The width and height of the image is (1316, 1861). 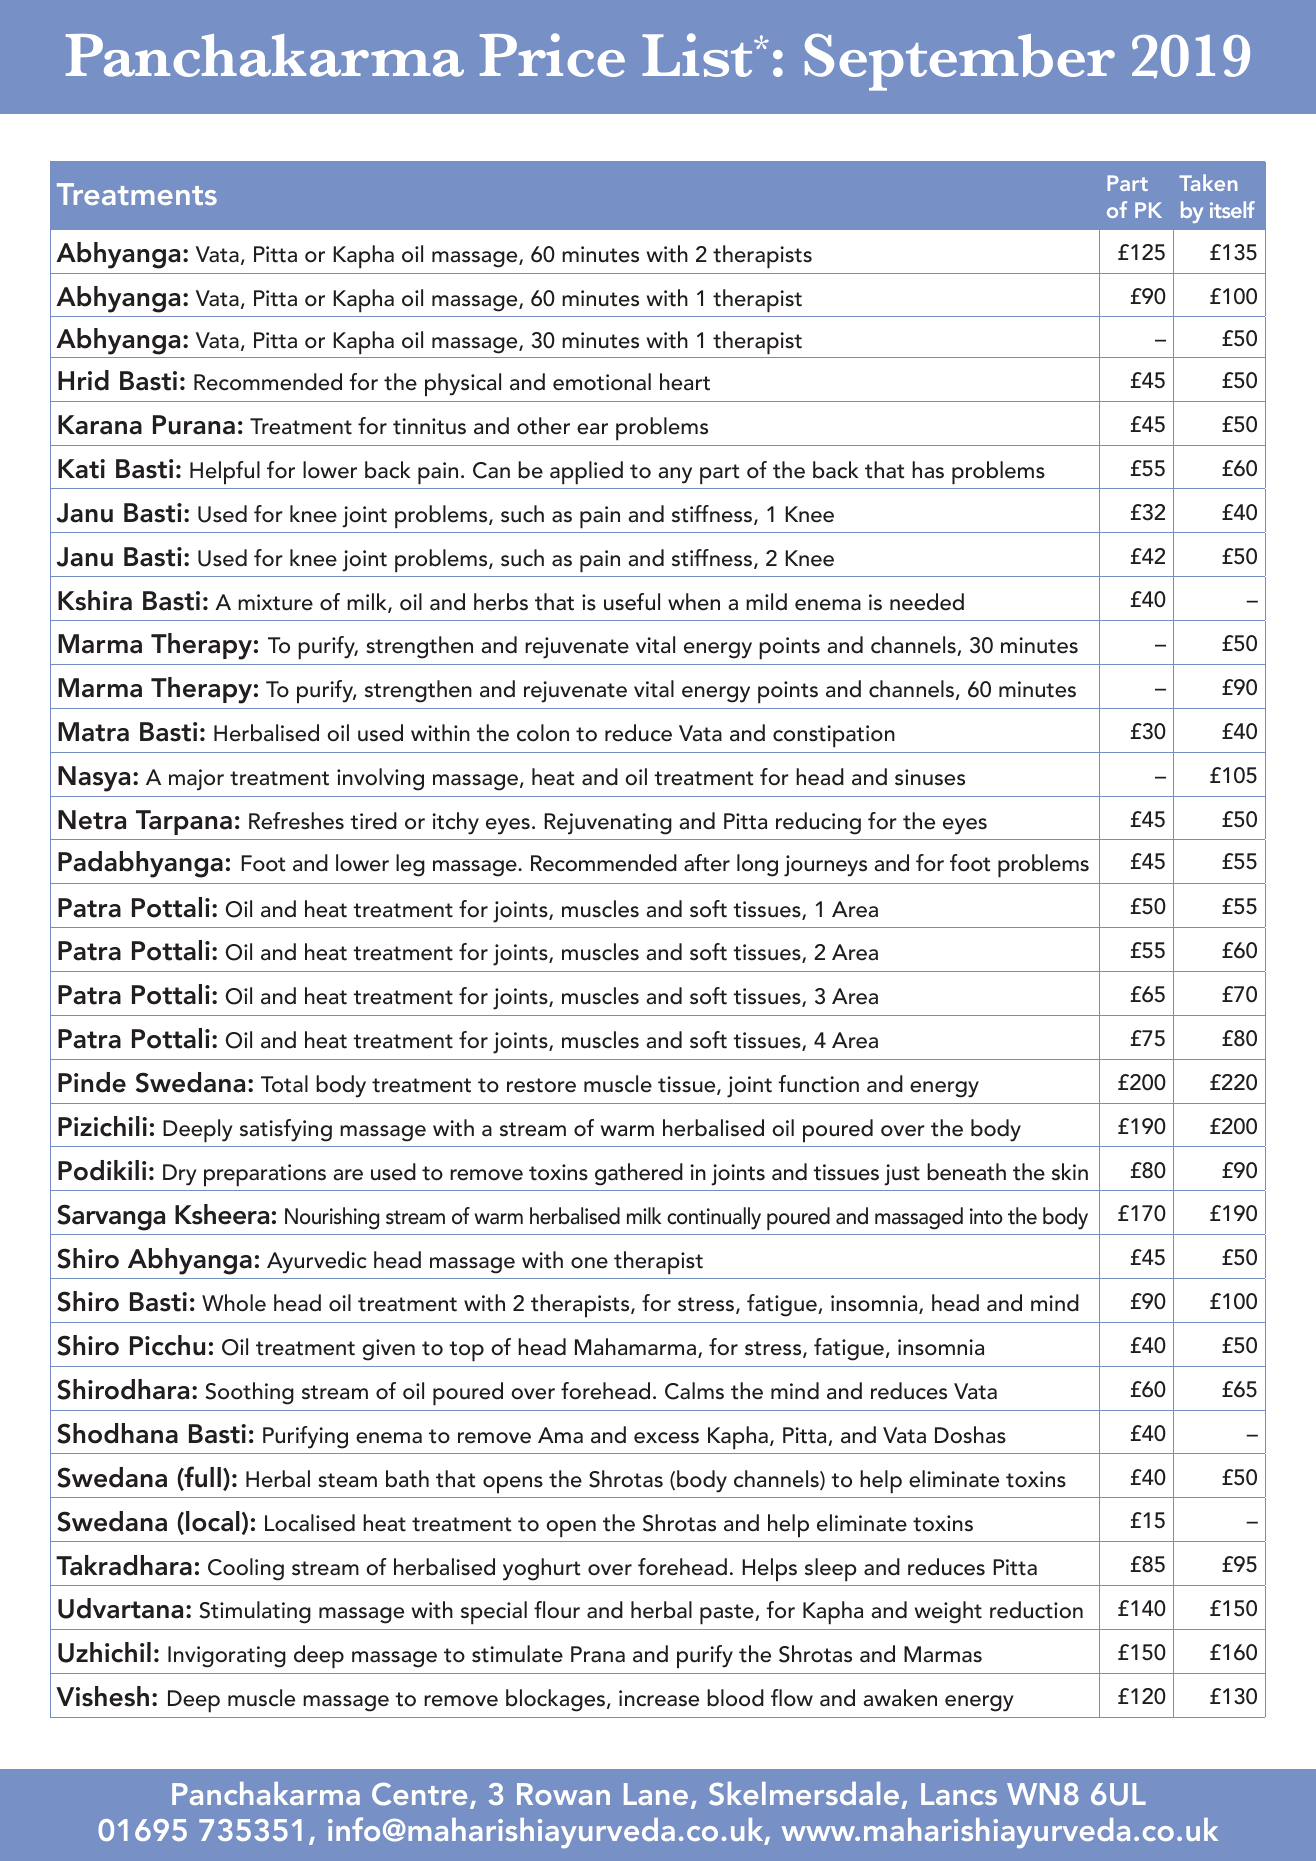 I want to click on after, so click(x=707, y=863).
